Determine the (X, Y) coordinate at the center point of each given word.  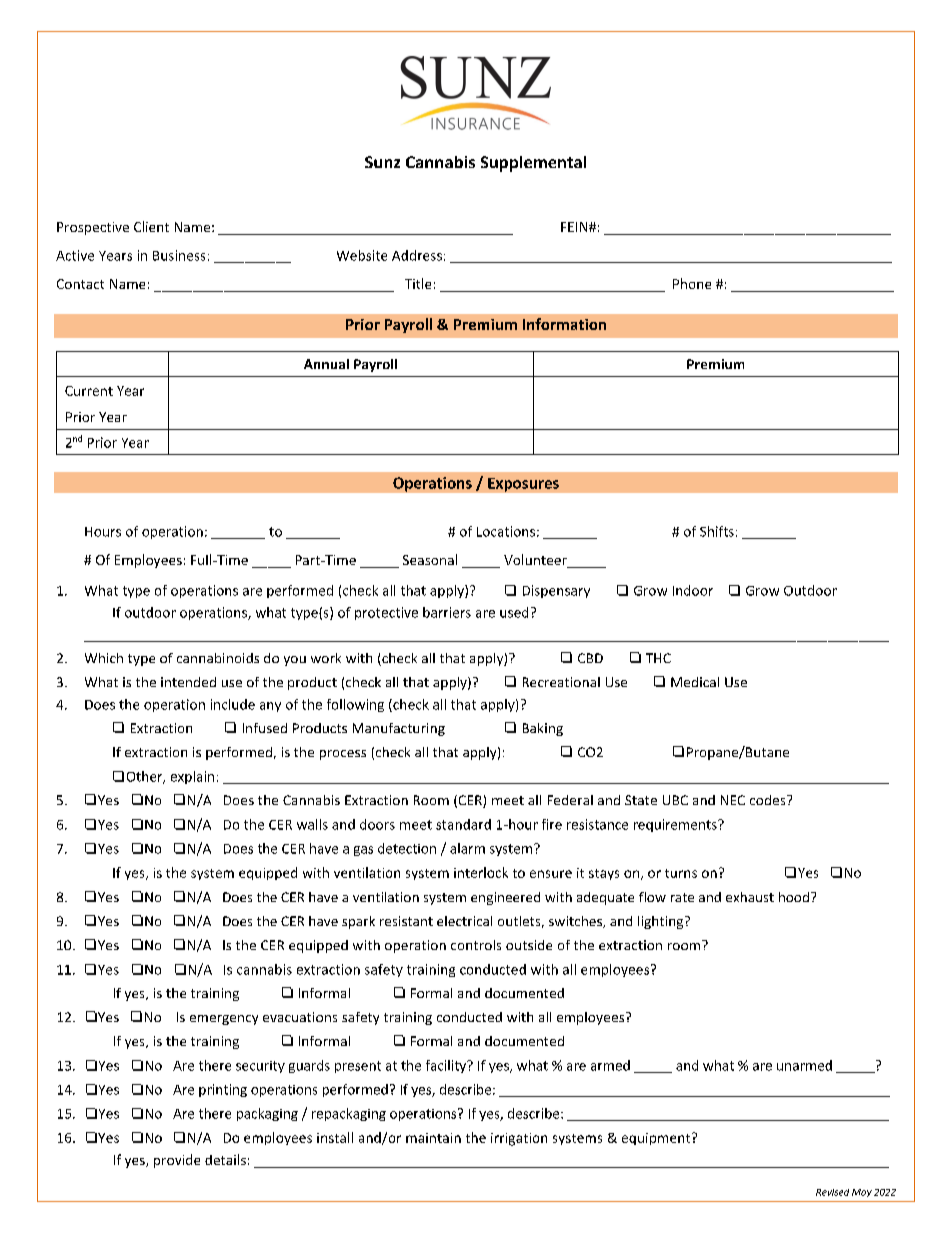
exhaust (750, 897)
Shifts (717, 531)
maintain (433, 1138)
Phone (692, 283)
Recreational (561, 682)
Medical (695, 682)
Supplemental (533, 164)
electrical (464, 921)
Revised (832, 1192)
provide (177, 1161)
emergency (224, 1020)
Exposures (523, 485)
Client (151, 226)
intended (188, 682)
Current (89, 391)
